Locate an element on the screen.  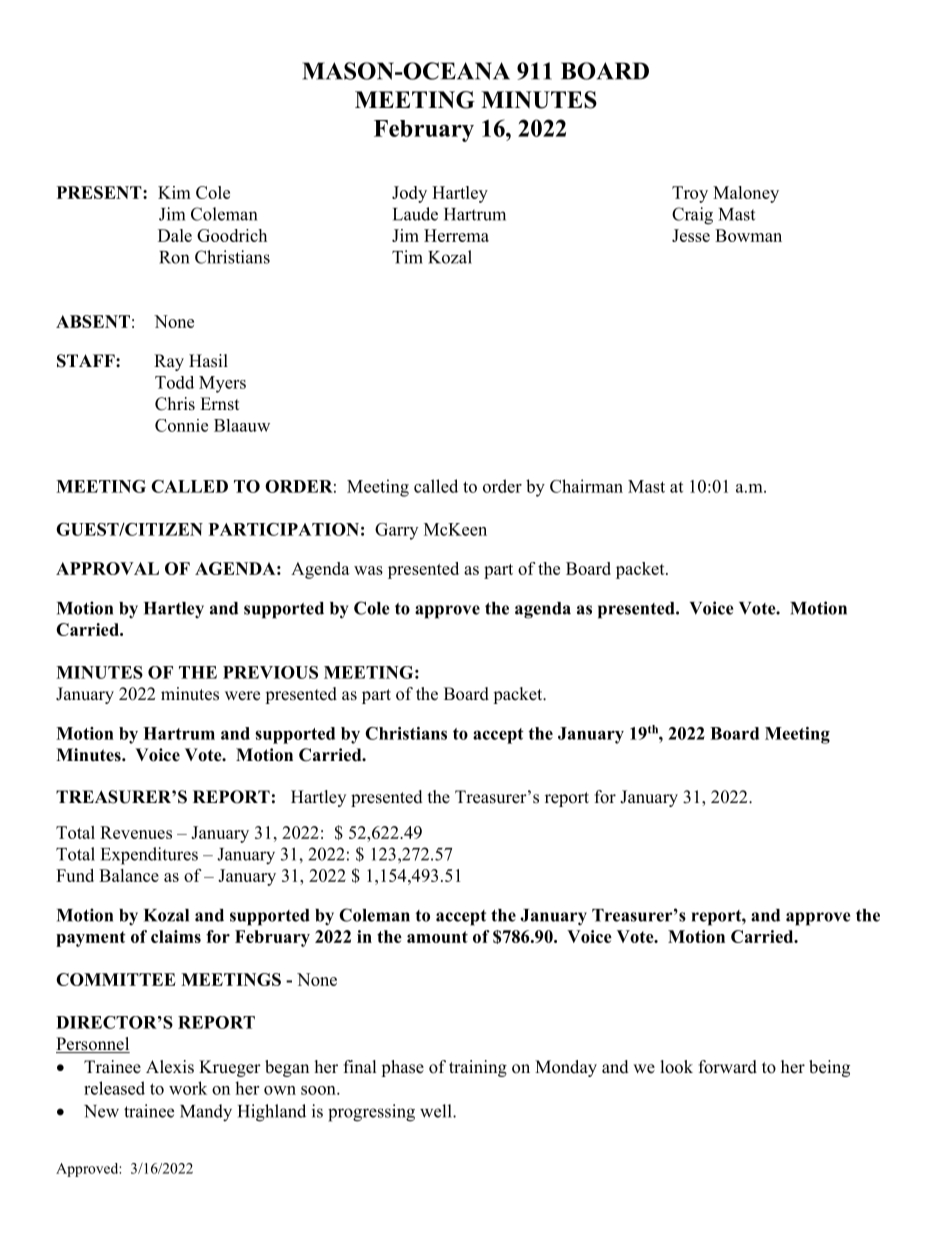
amount is located at coordinates (437, 937).
